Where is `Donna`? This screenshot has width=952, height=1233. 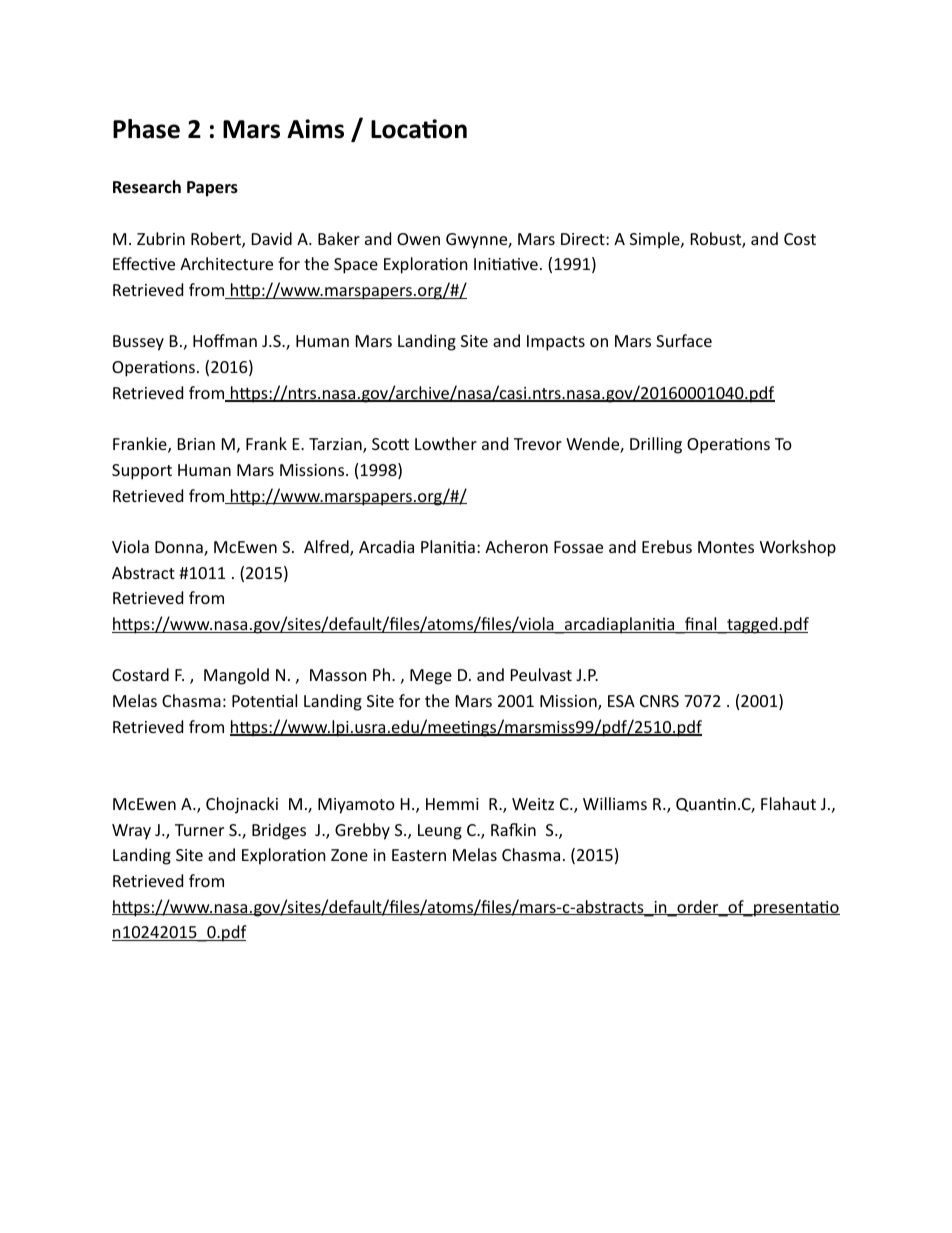
Donna is located at coordinates (180, 548).
